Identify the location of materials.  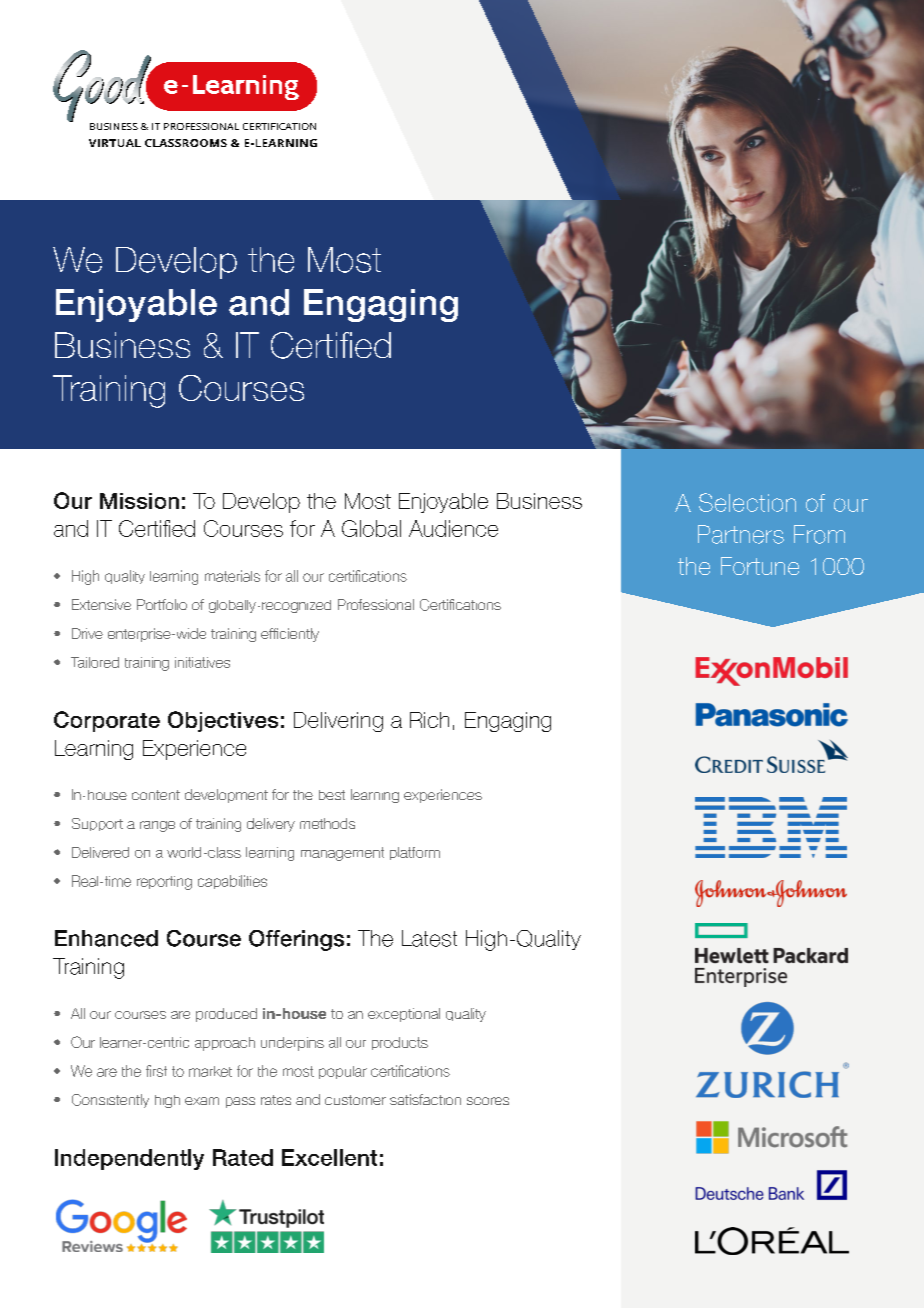
(232, 576).
